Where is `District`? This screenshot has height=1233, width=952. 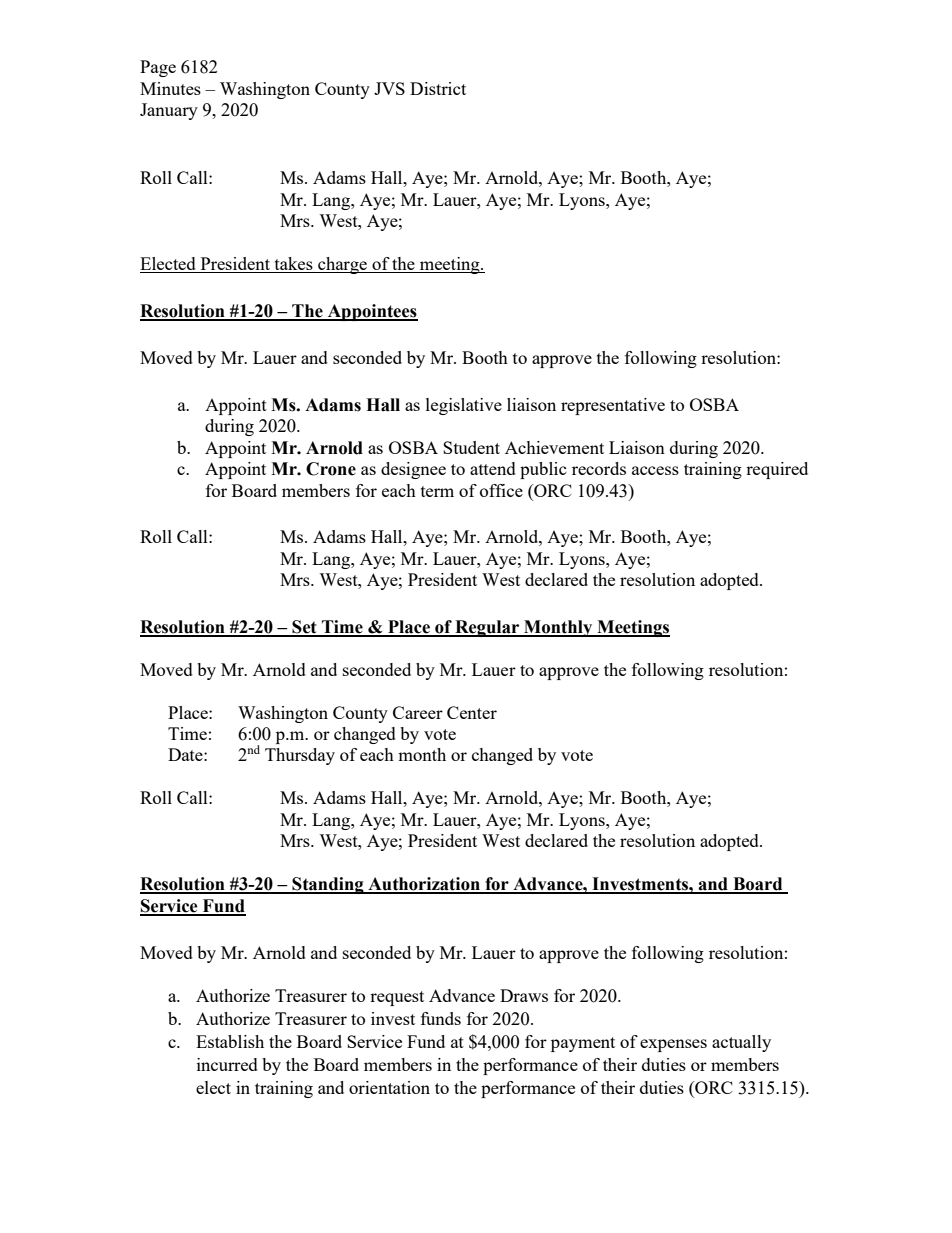 District is located at coordinates (438, 88).
